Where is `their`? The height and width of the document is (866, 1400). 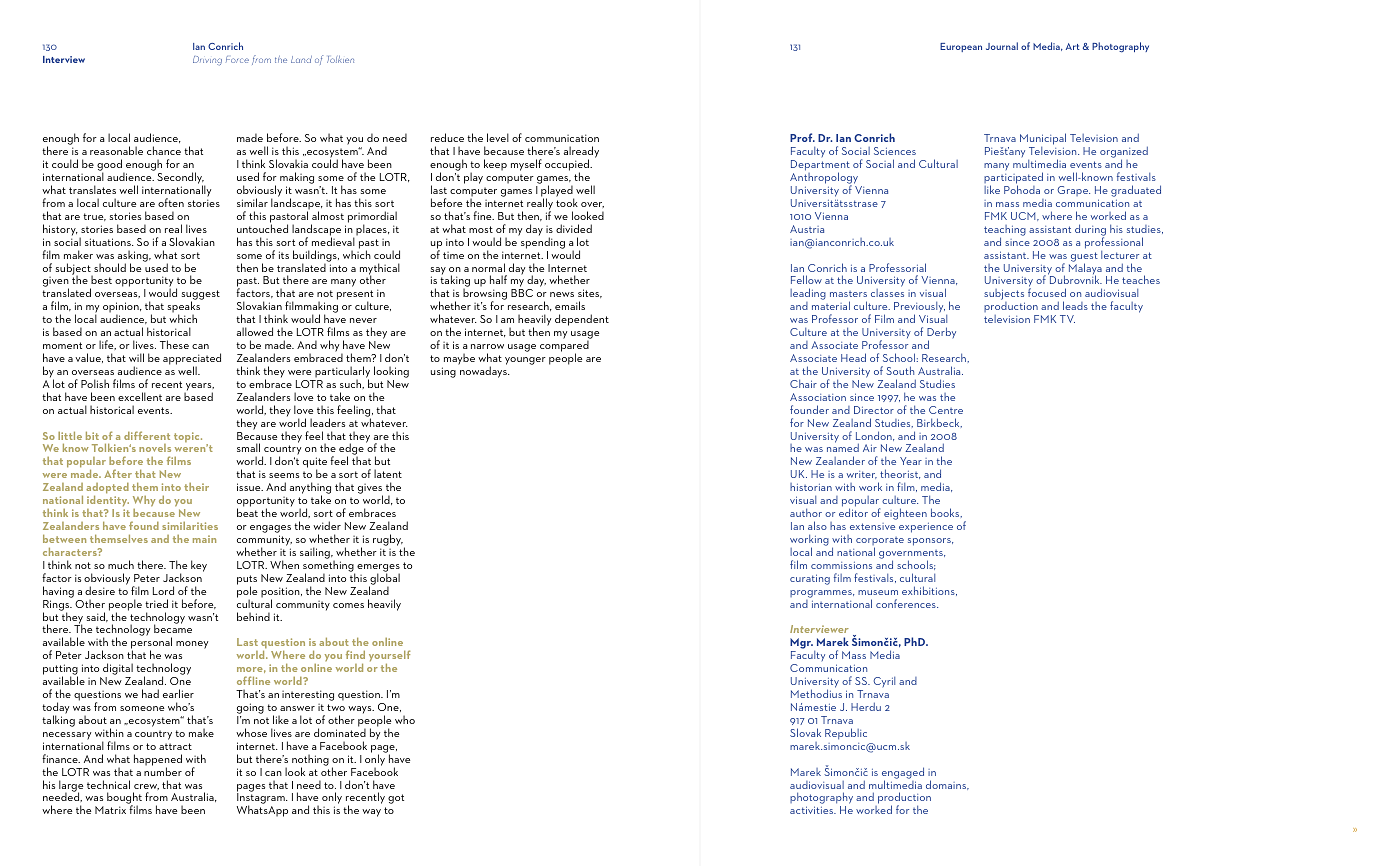
their is located at coordinates (196, 487).
